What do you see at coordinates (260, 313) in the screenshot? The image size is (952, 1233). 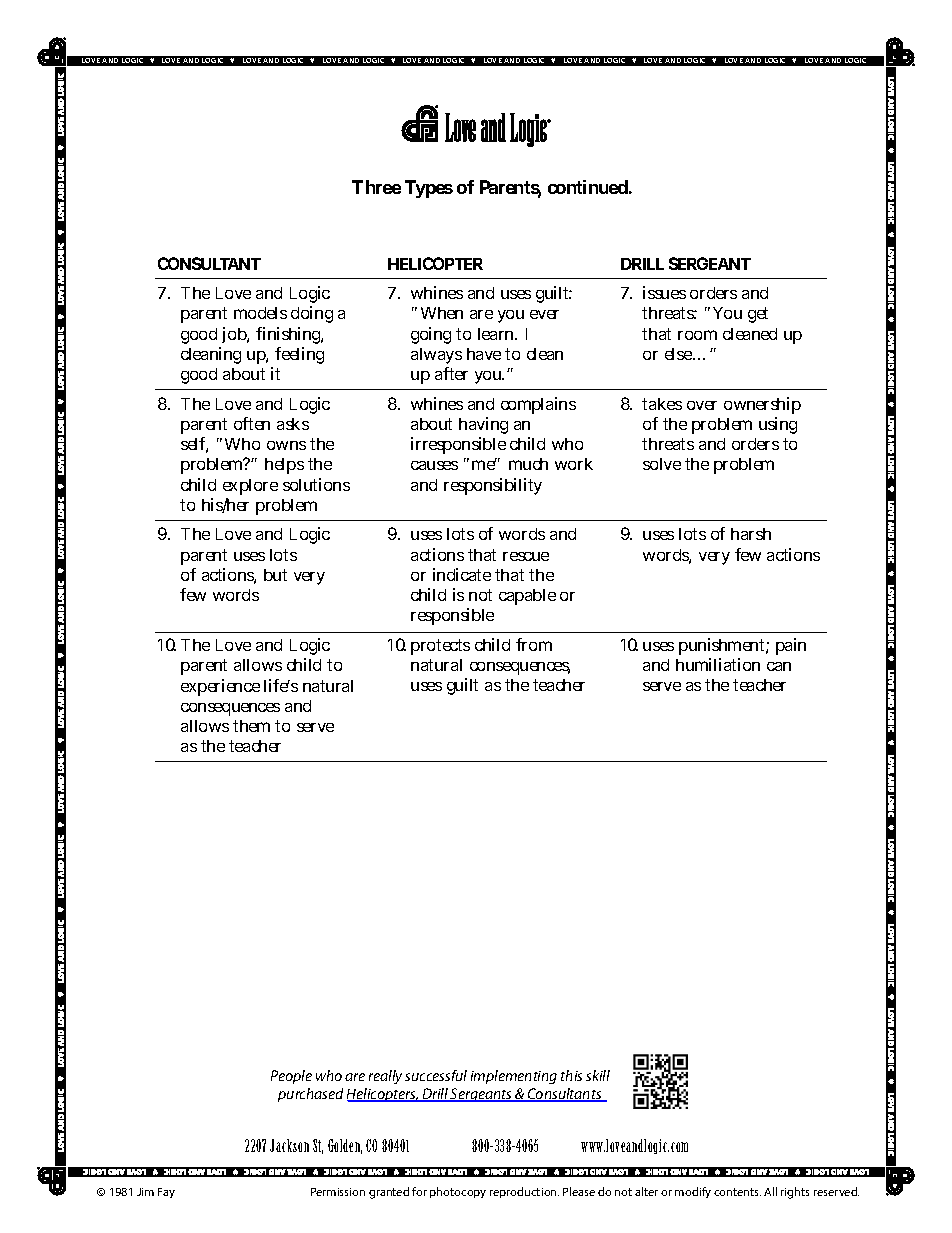 I see `models` at bounding box center [260, 313].
